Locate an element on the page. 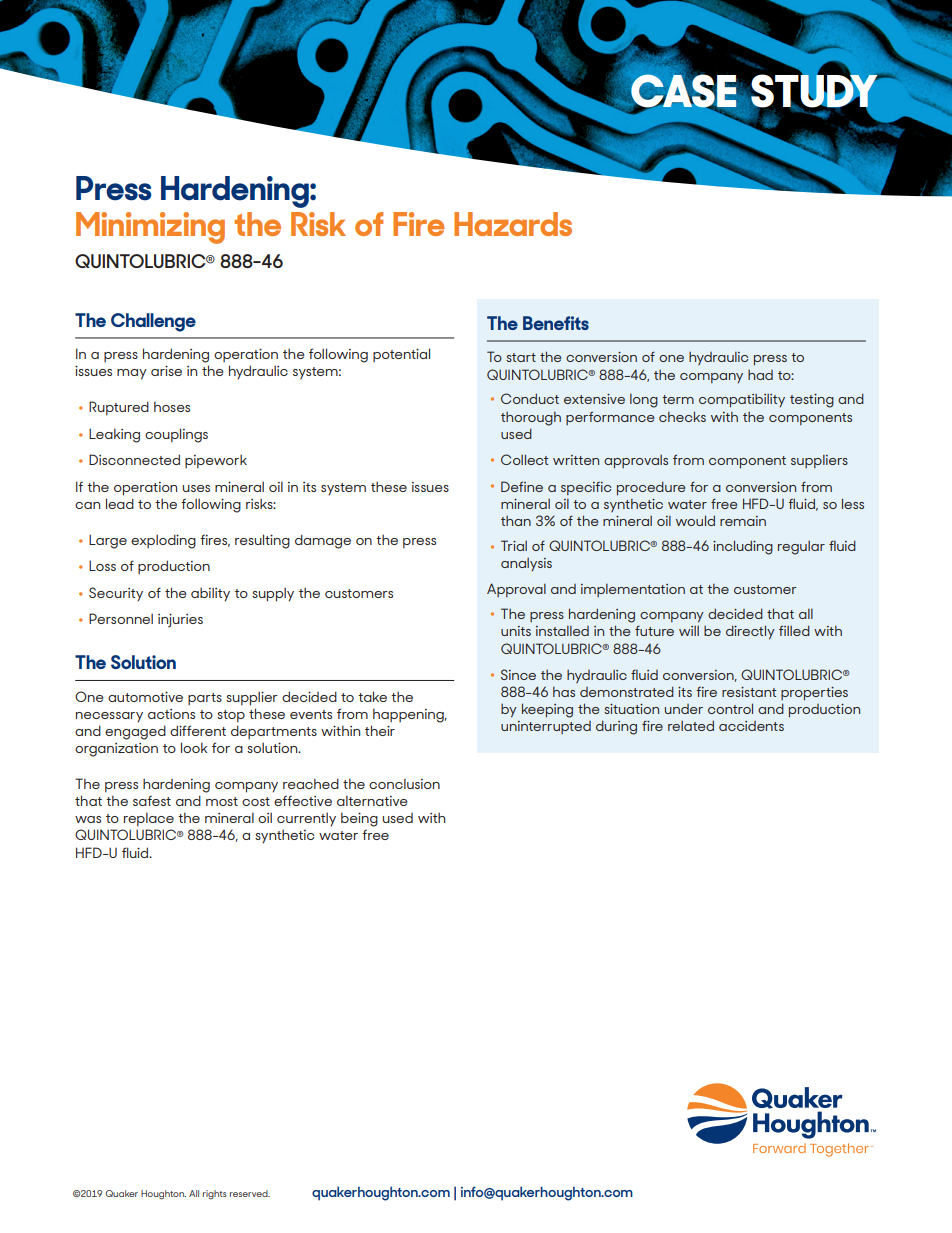  Hazards is located at coordinates (513, 224).
